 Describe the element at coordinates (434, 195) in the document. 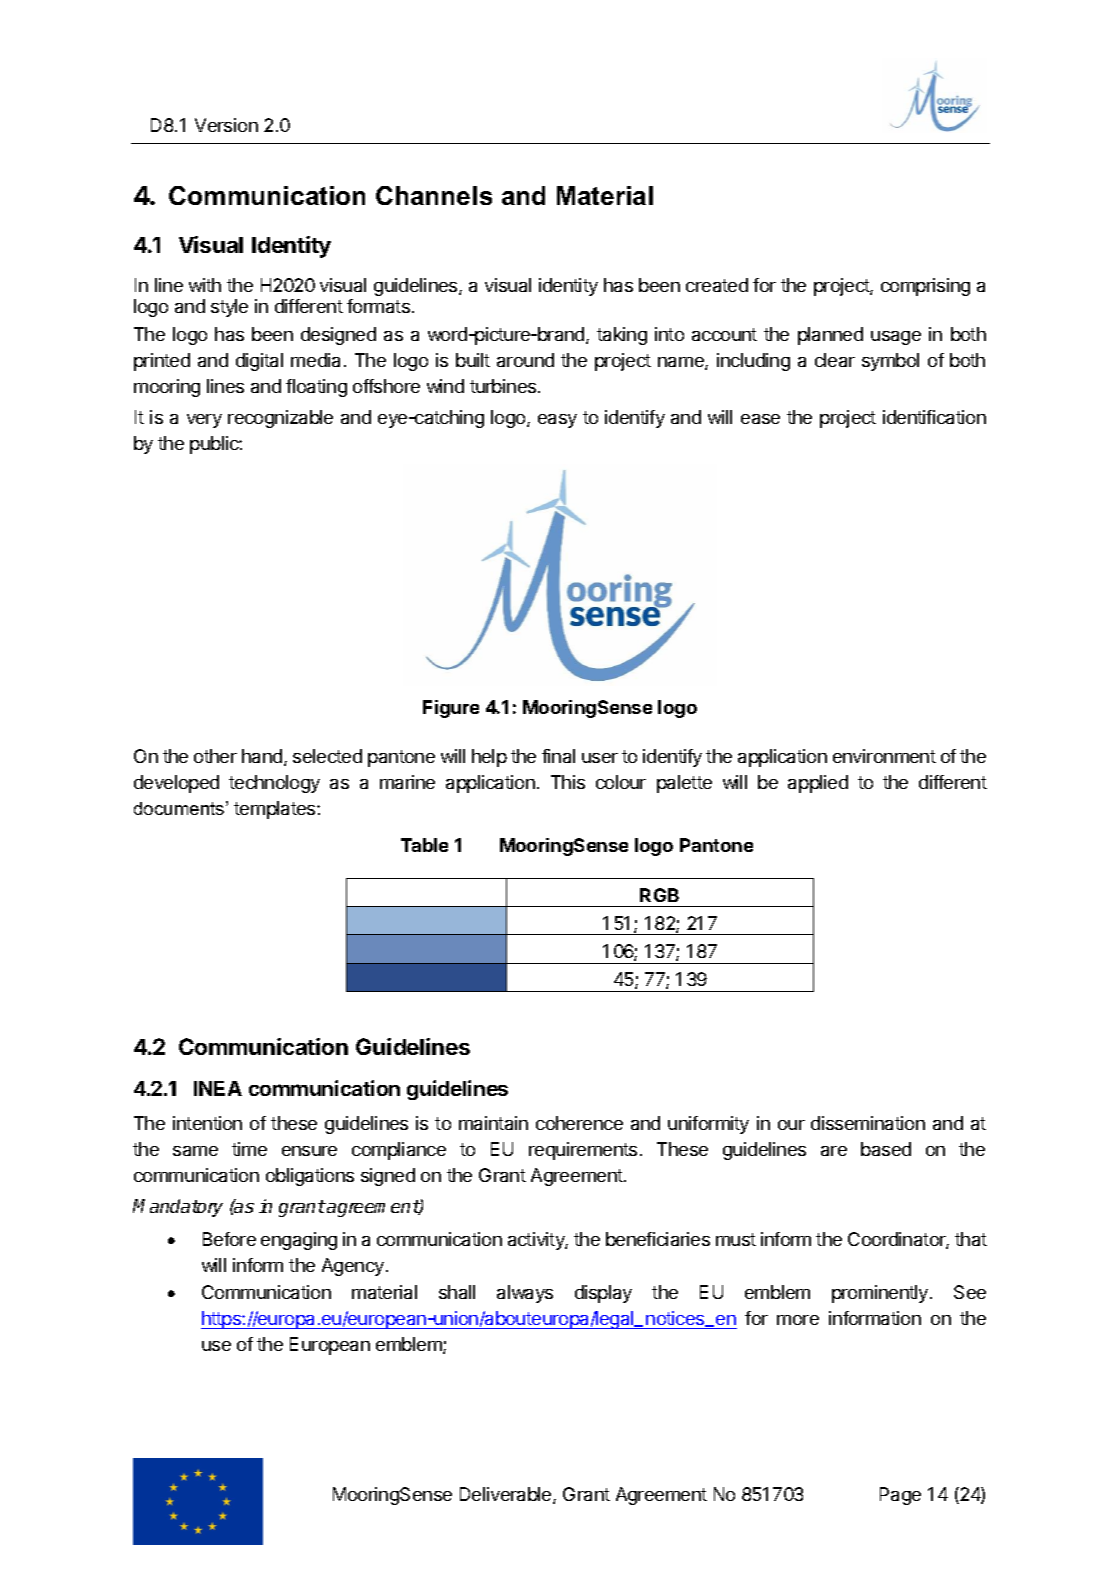

I see `Channels` at that location.
